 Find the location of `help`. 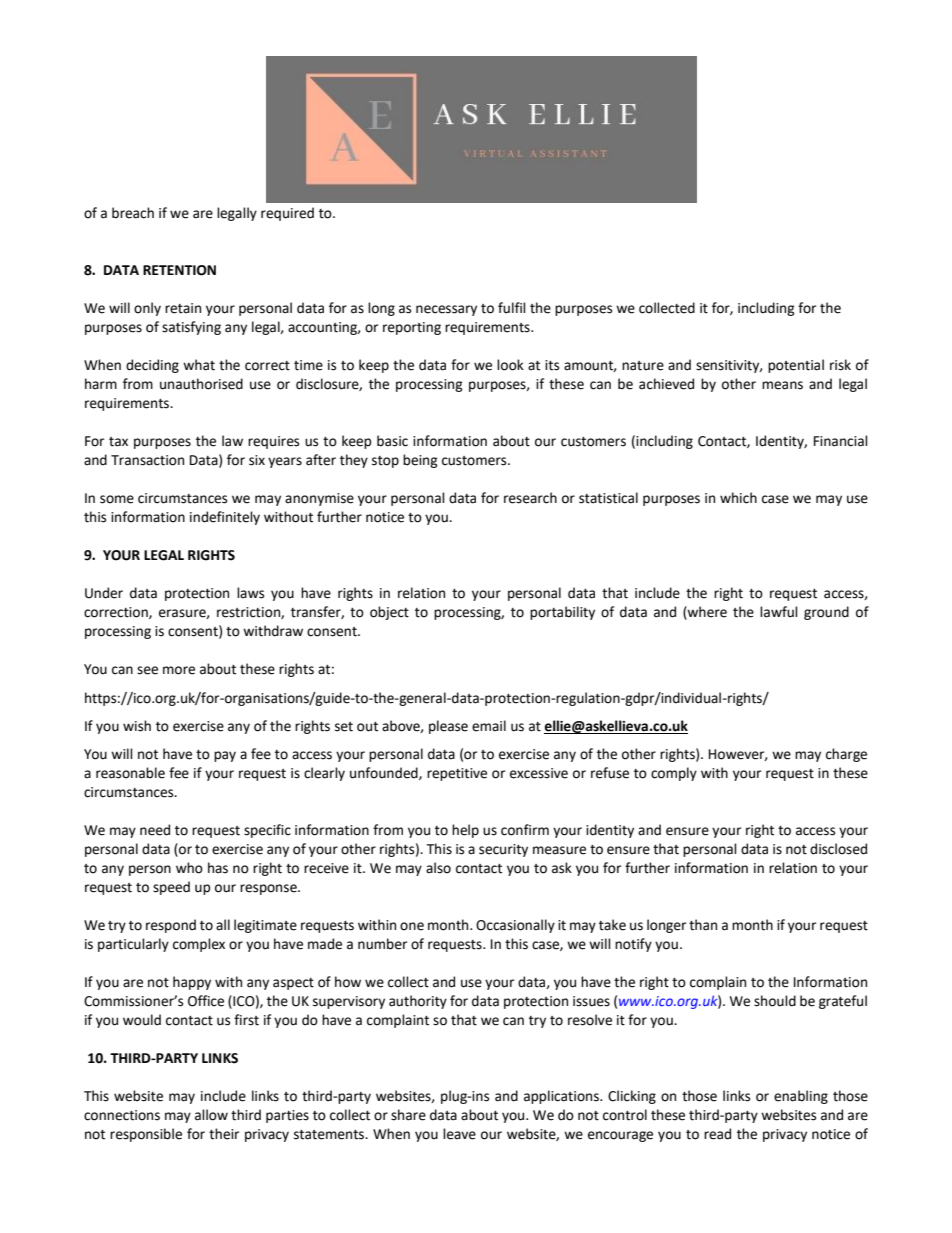

help is located at coordinates (465, 831).
